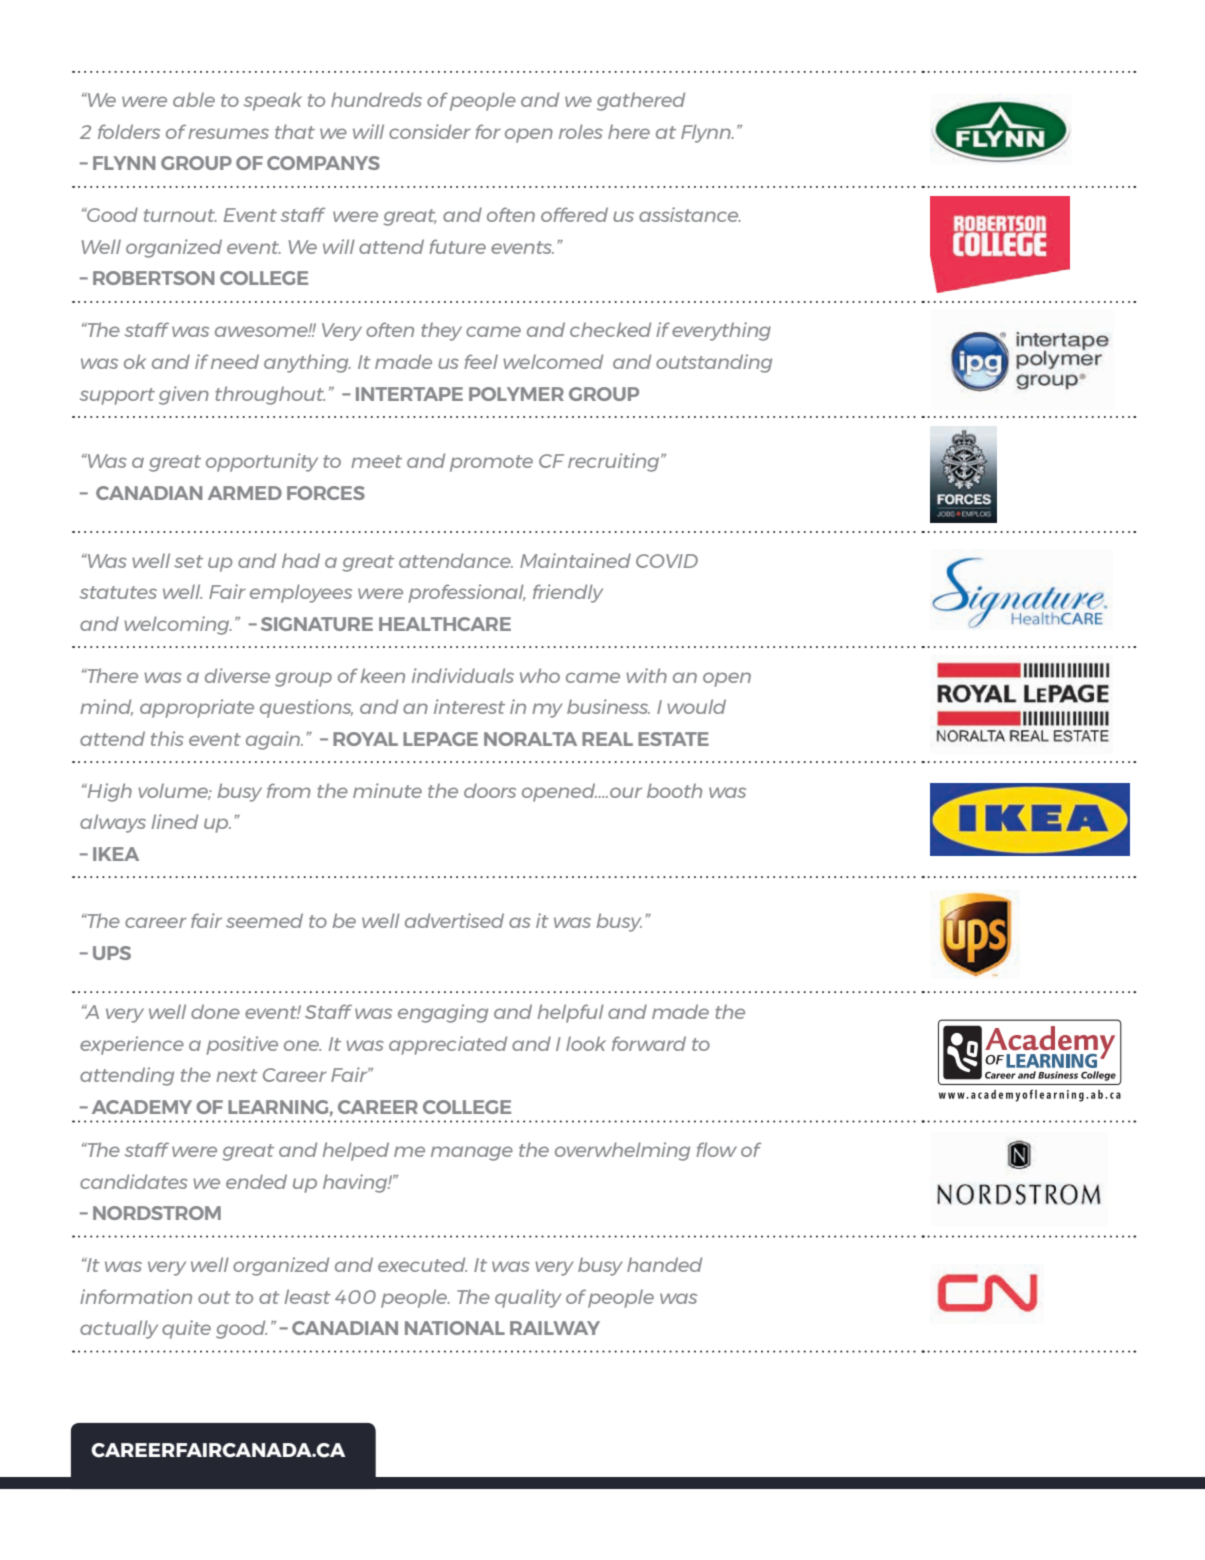  I want to click on forward, so click(649, 1043).
